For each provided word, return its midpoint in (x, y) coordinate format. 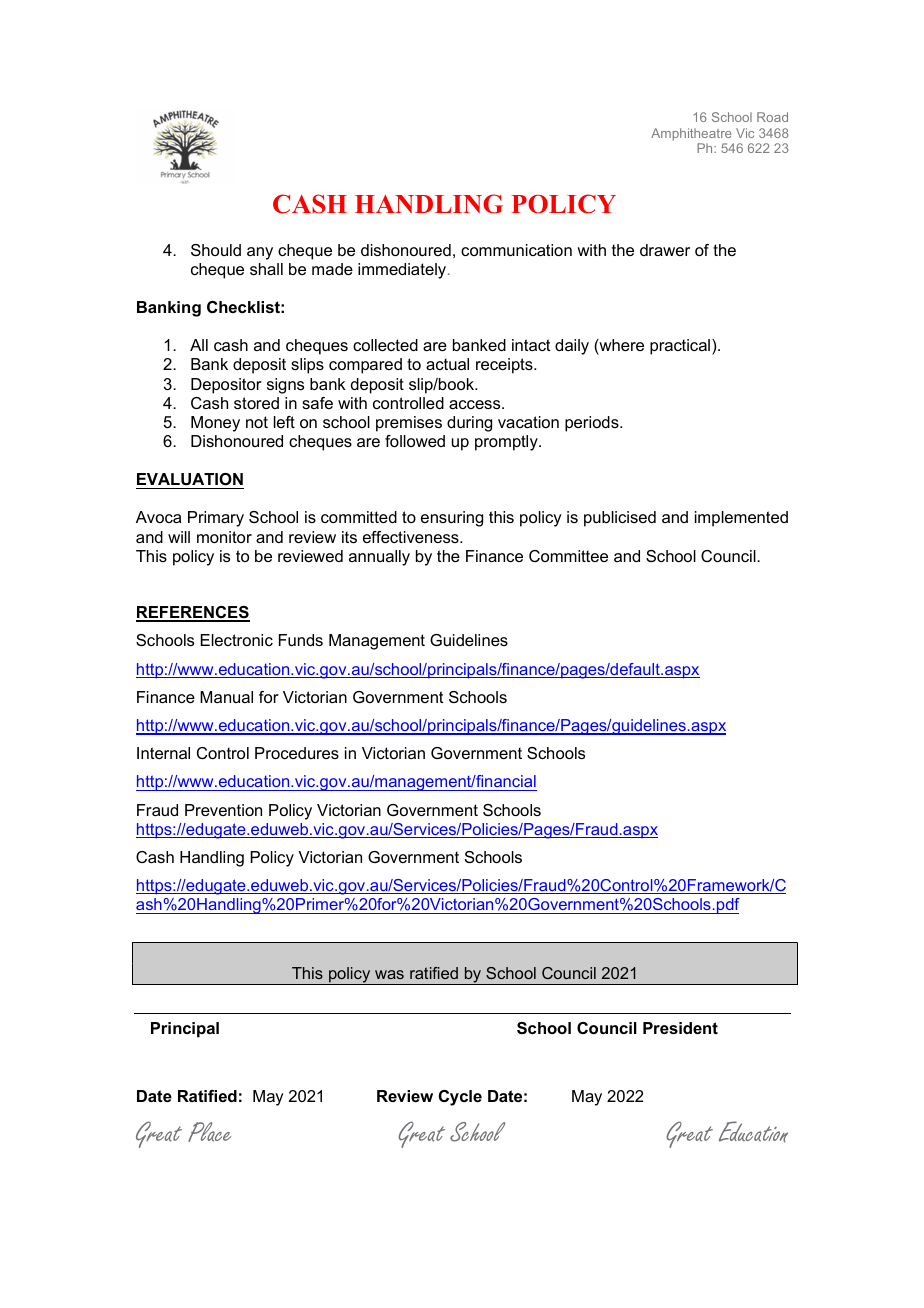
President (680, 1028)
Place (209, 1132)
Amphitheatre (692, 136)
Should (216, 250)
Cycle (460, 1098)
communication (516, 250)
